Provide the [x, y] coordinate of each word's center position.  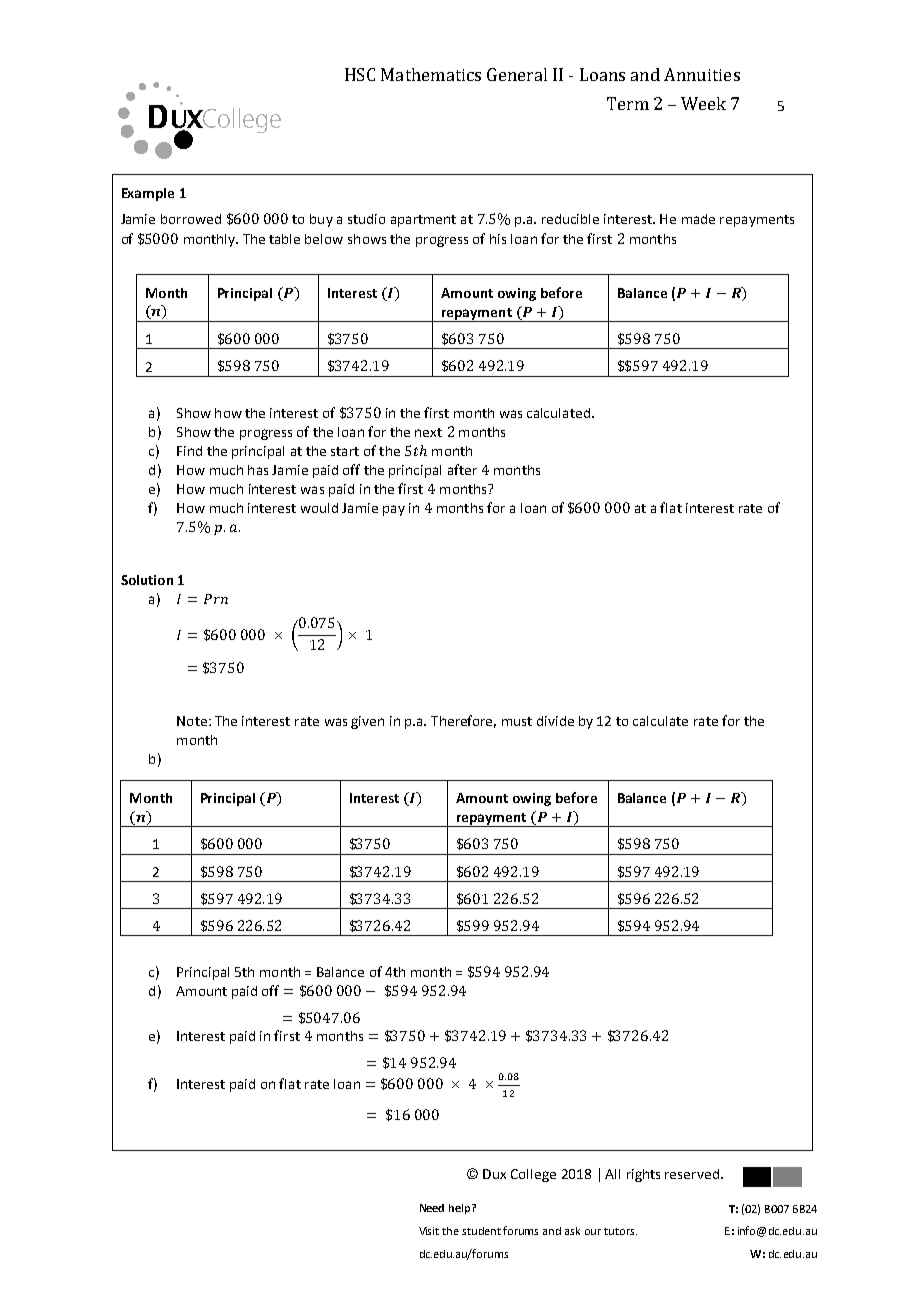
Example [148, 194]
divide [555, 721]
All [612, 1174]
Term [628, 103]
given [367, 722]
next [428, 432]
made [698, 219]
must [517, 721]
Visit [429, 1231]
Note [192, 721]
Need [432, 1208]
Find [189, 451]
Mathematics [431, 74]
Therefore [463, 721]
